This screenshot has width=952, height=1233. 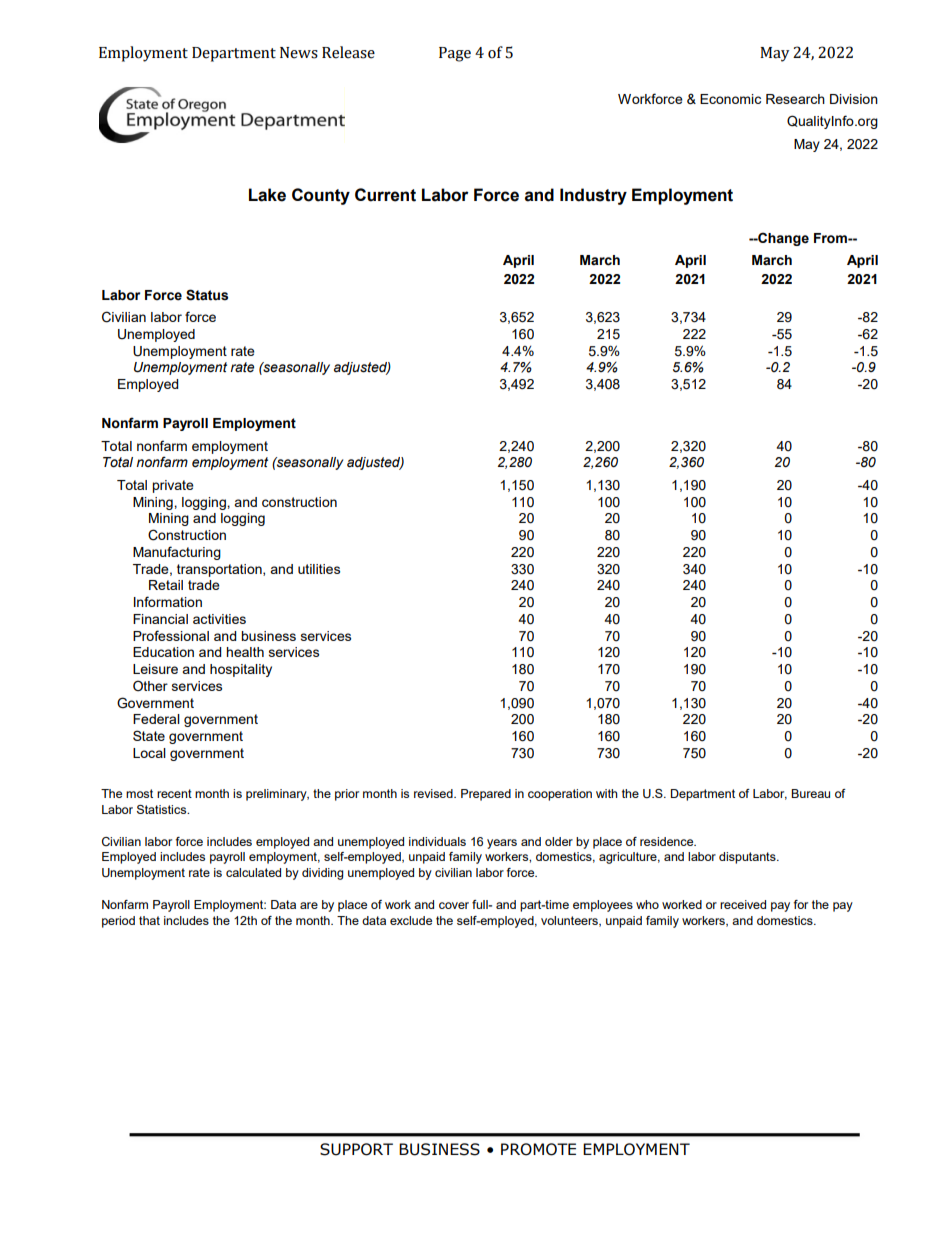 I want to click on Research, so click(x=795, y=99).
